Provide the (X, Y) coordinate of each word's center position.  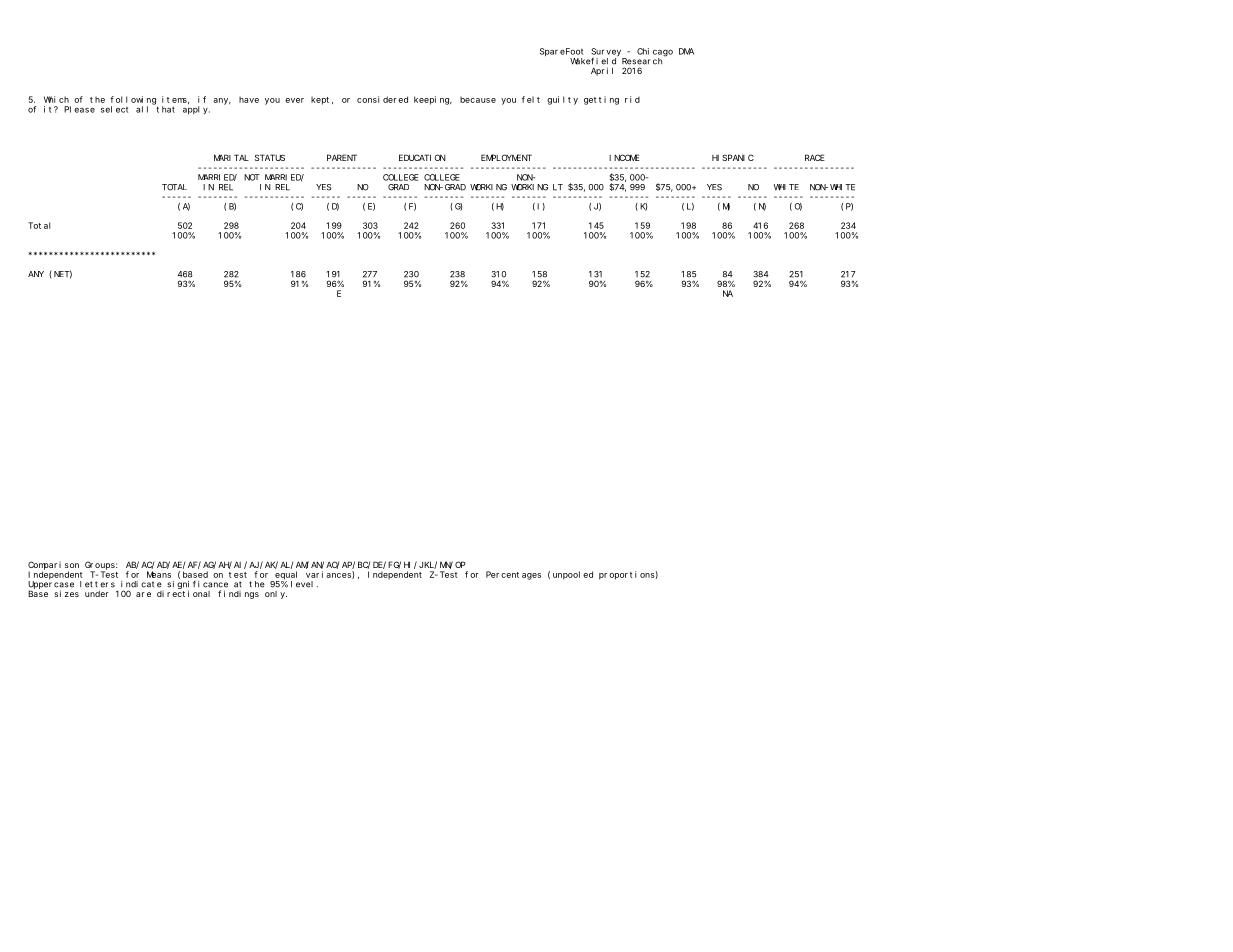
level (304, 584)
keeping (433, 100)
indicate (141, 584)
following (134, 101)
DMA (686, 51)
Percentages (513, 575)
